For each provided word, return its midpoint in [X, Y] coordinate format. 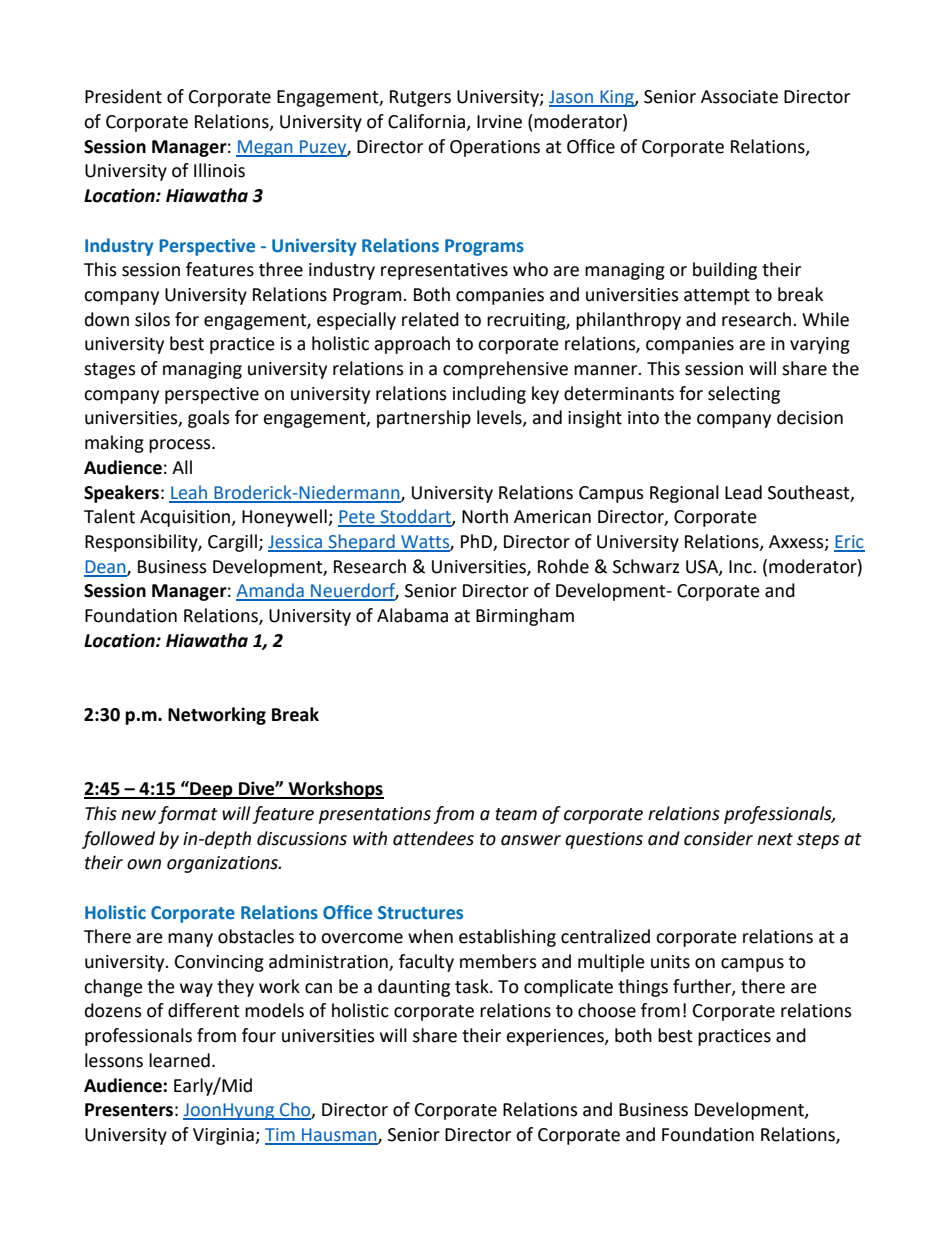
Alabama [412, 615]
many [190, 940]
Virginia [224, 1136]
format [188, 815]
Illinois [219, 170]
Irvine [499, 122]
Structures [420, 913]
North [485, 516]
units [670, 962]
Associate [739, 97]
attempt [717, 297]
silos [152, 319]
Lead [743, 492]
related [430, 319]
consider [718, 838]
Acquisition [186, 518]
